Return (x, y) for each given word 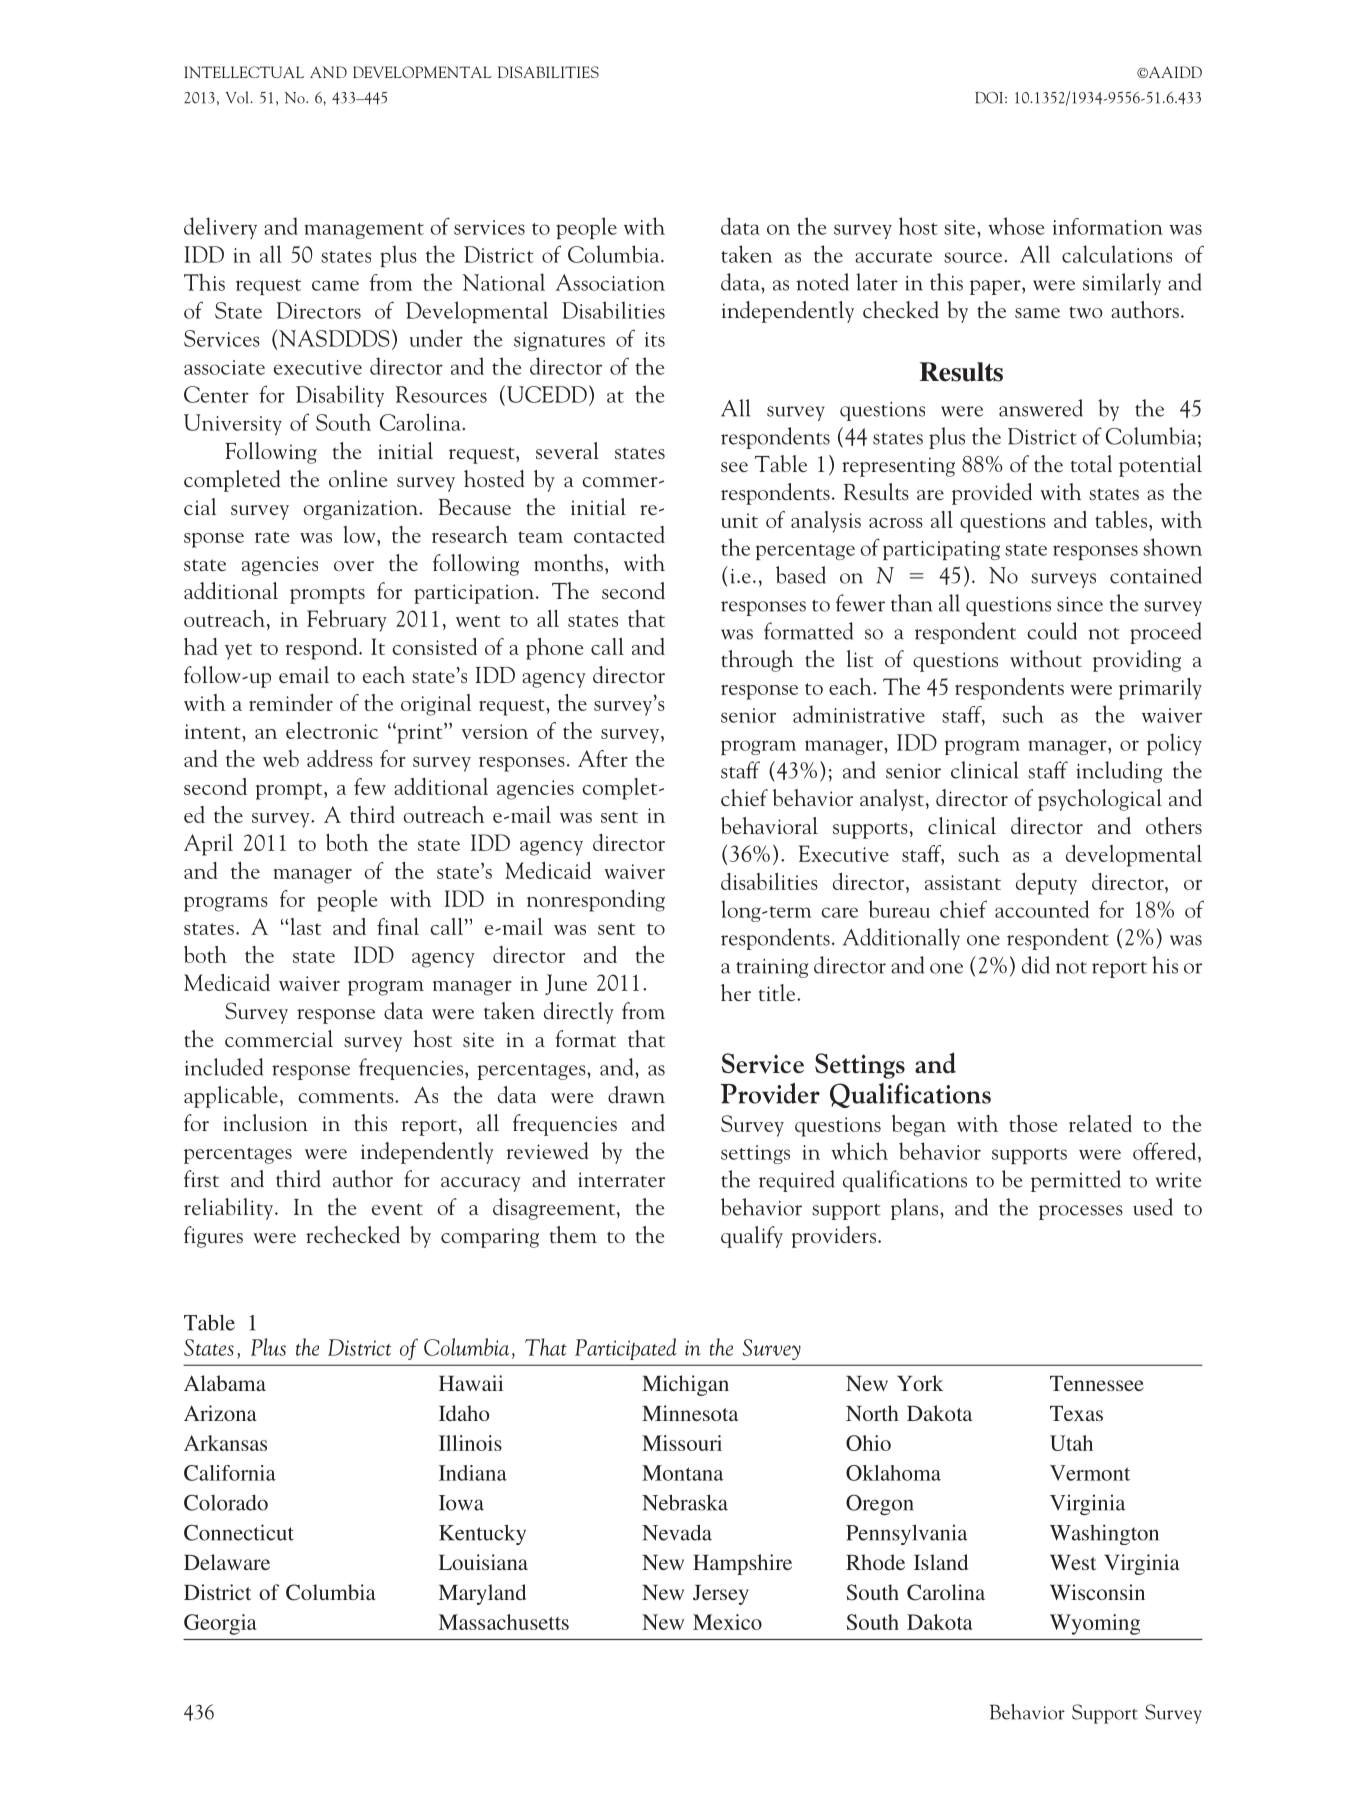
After (603, 758)
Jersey (721, 1595)
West (1073, 1562)
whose (1016, 226)
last (304, 926)
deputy (1046, 884)
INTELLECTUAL (244, 72)
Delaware (227, 1562)
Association (610, 282)
